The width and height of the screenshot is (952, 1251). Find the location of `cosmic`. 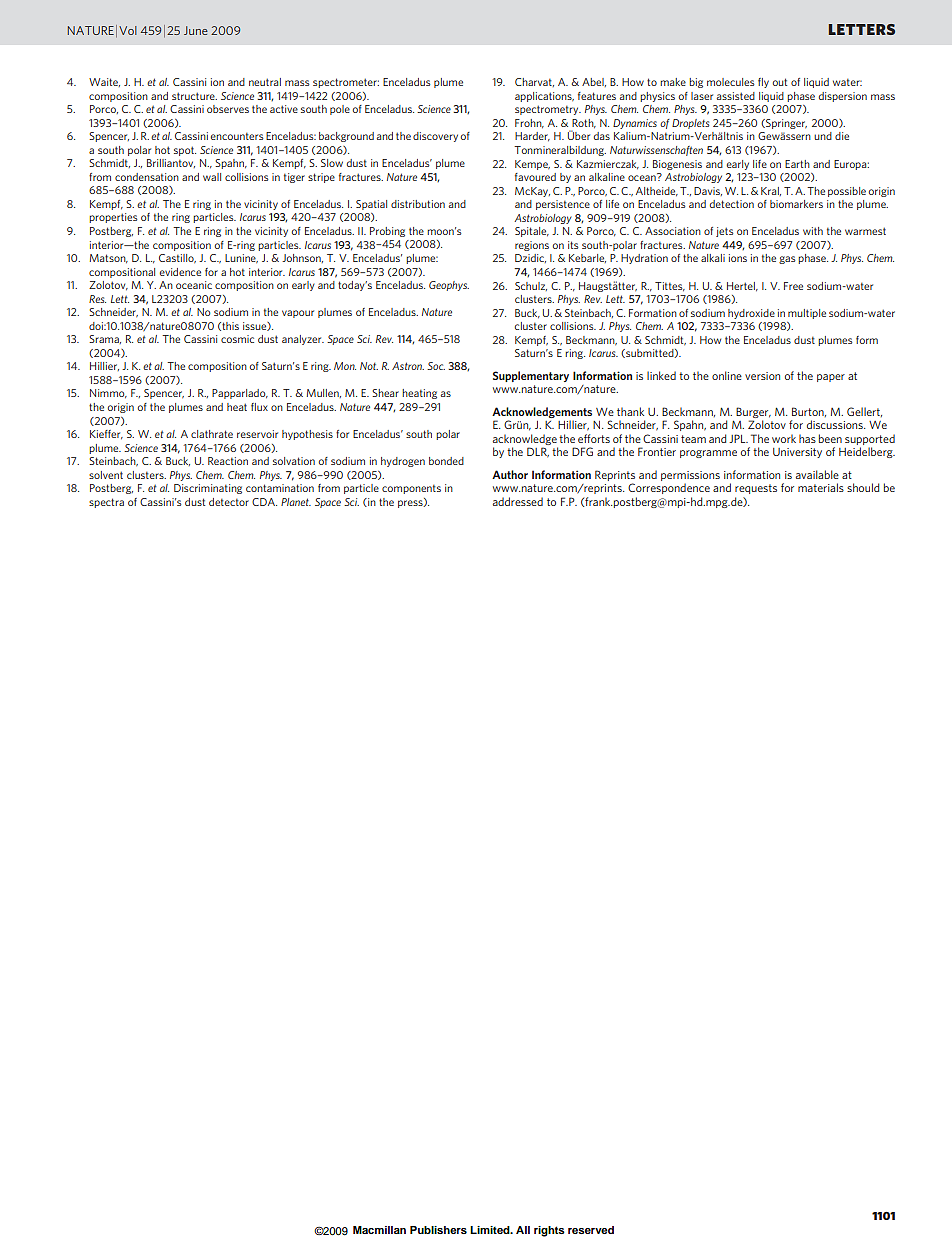

cosmic is located at coordinates (237, 339).
